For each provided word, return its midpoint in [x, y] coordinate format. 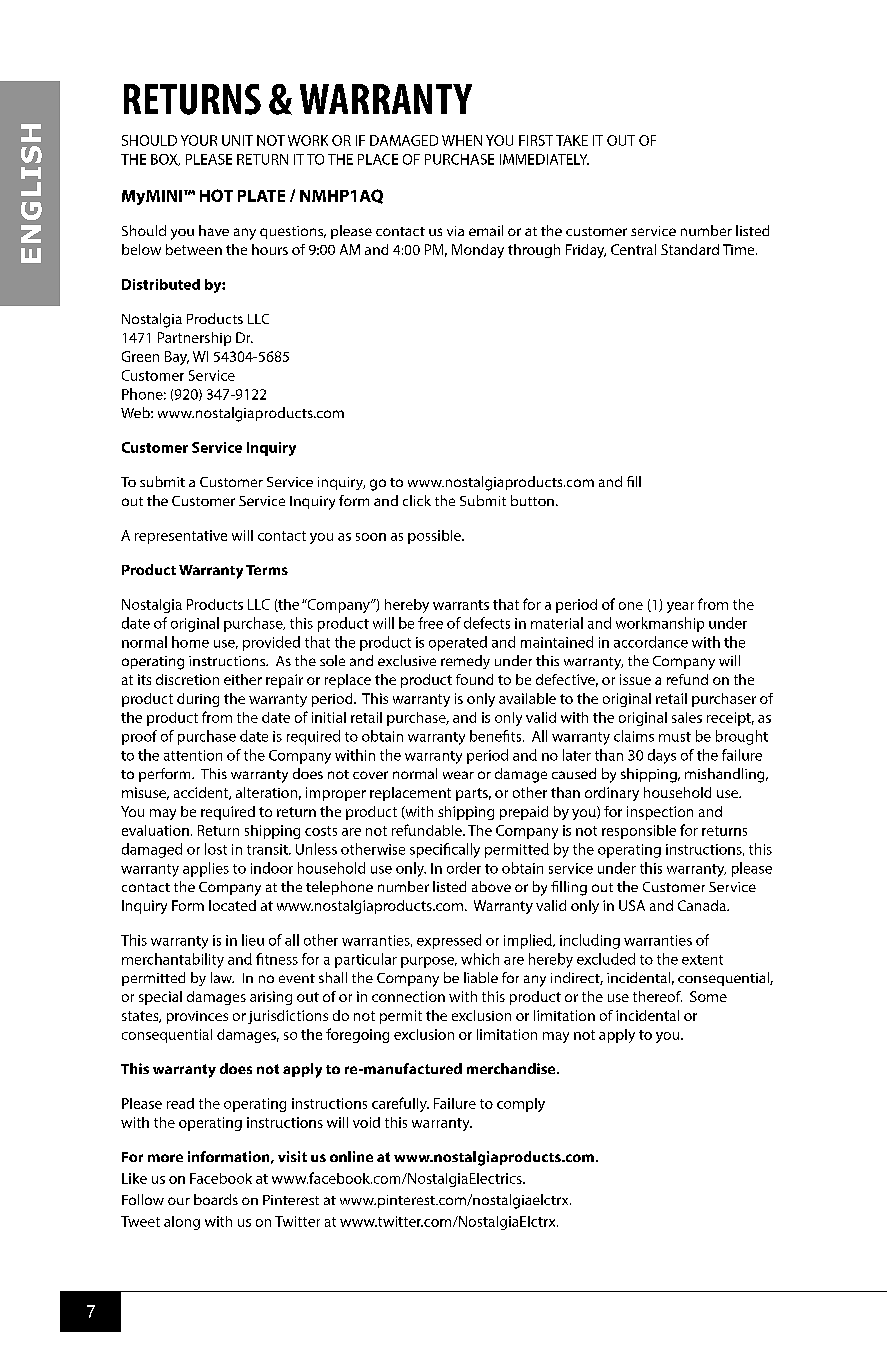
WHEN [462, 140]
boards [216, 1199]
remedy [465, 662]
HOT [216, 195]
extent [702, 960]
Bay [177, 358]
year [680, 607]
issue [635, 679]
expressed [449, 941]
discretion [187, 679]
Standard [690, 249]
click [417, 500]
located [232, 905]
